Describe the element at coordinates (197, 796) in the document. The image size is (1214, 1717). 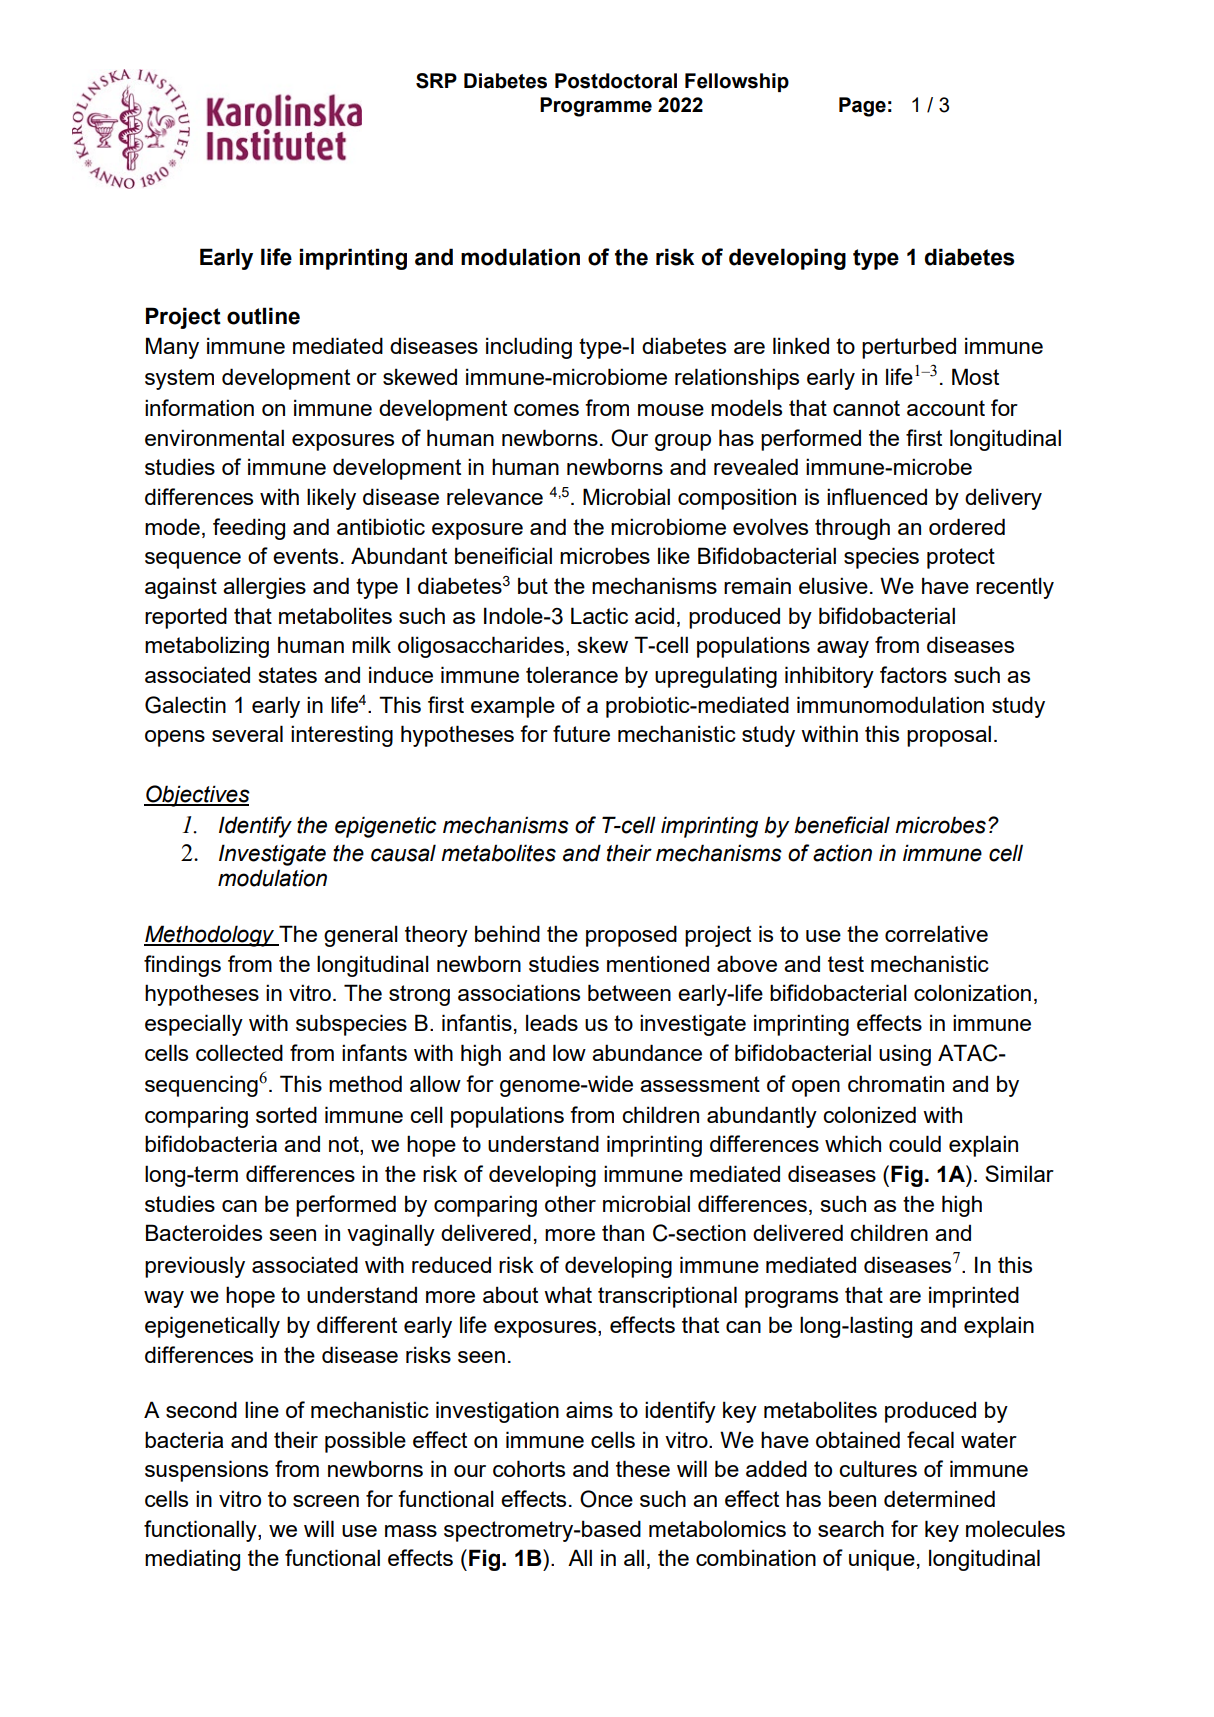
I see `Objectives` at that location.
